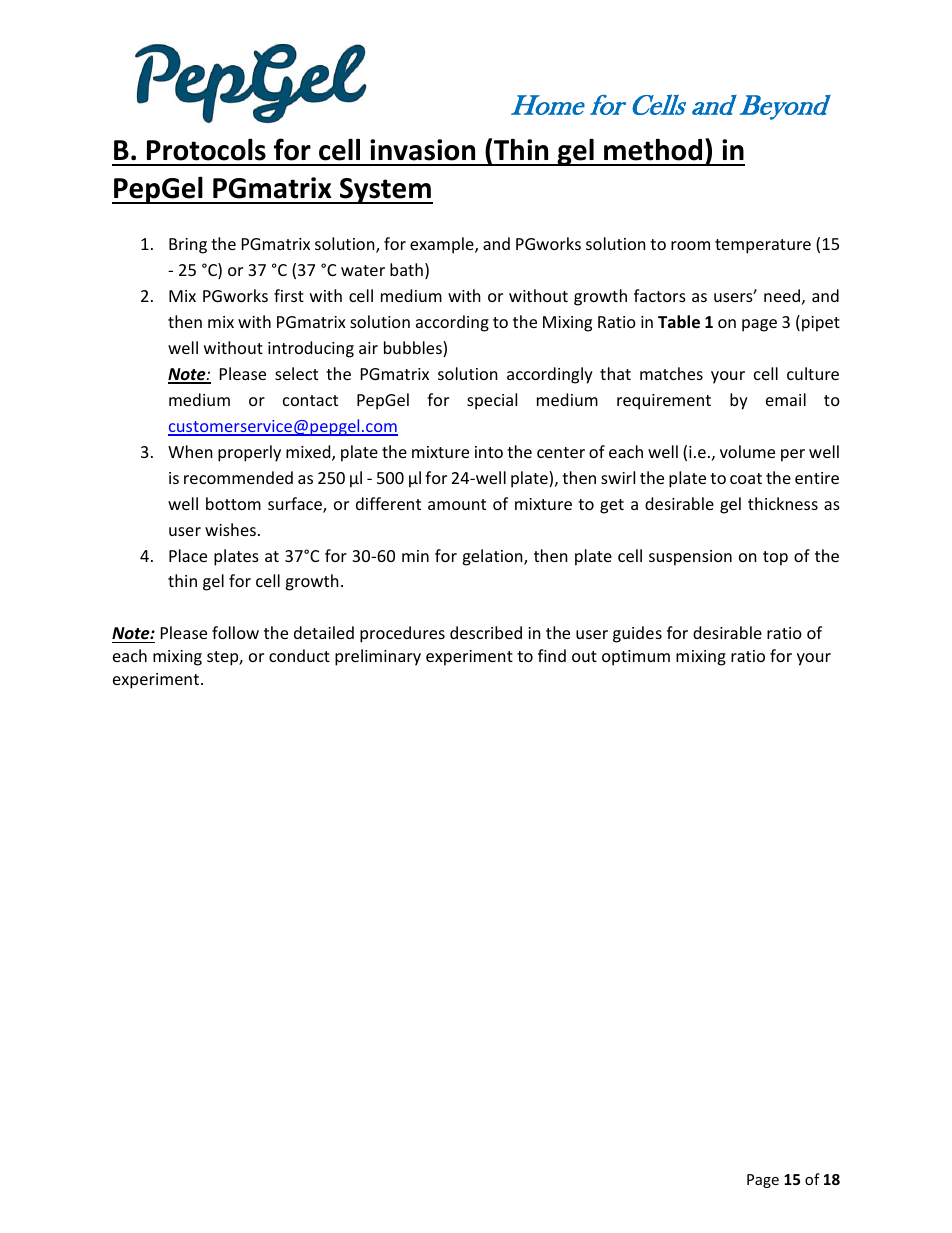 The height and width of the document is (1233, 952). I want to click on first, so click(289, 295).
